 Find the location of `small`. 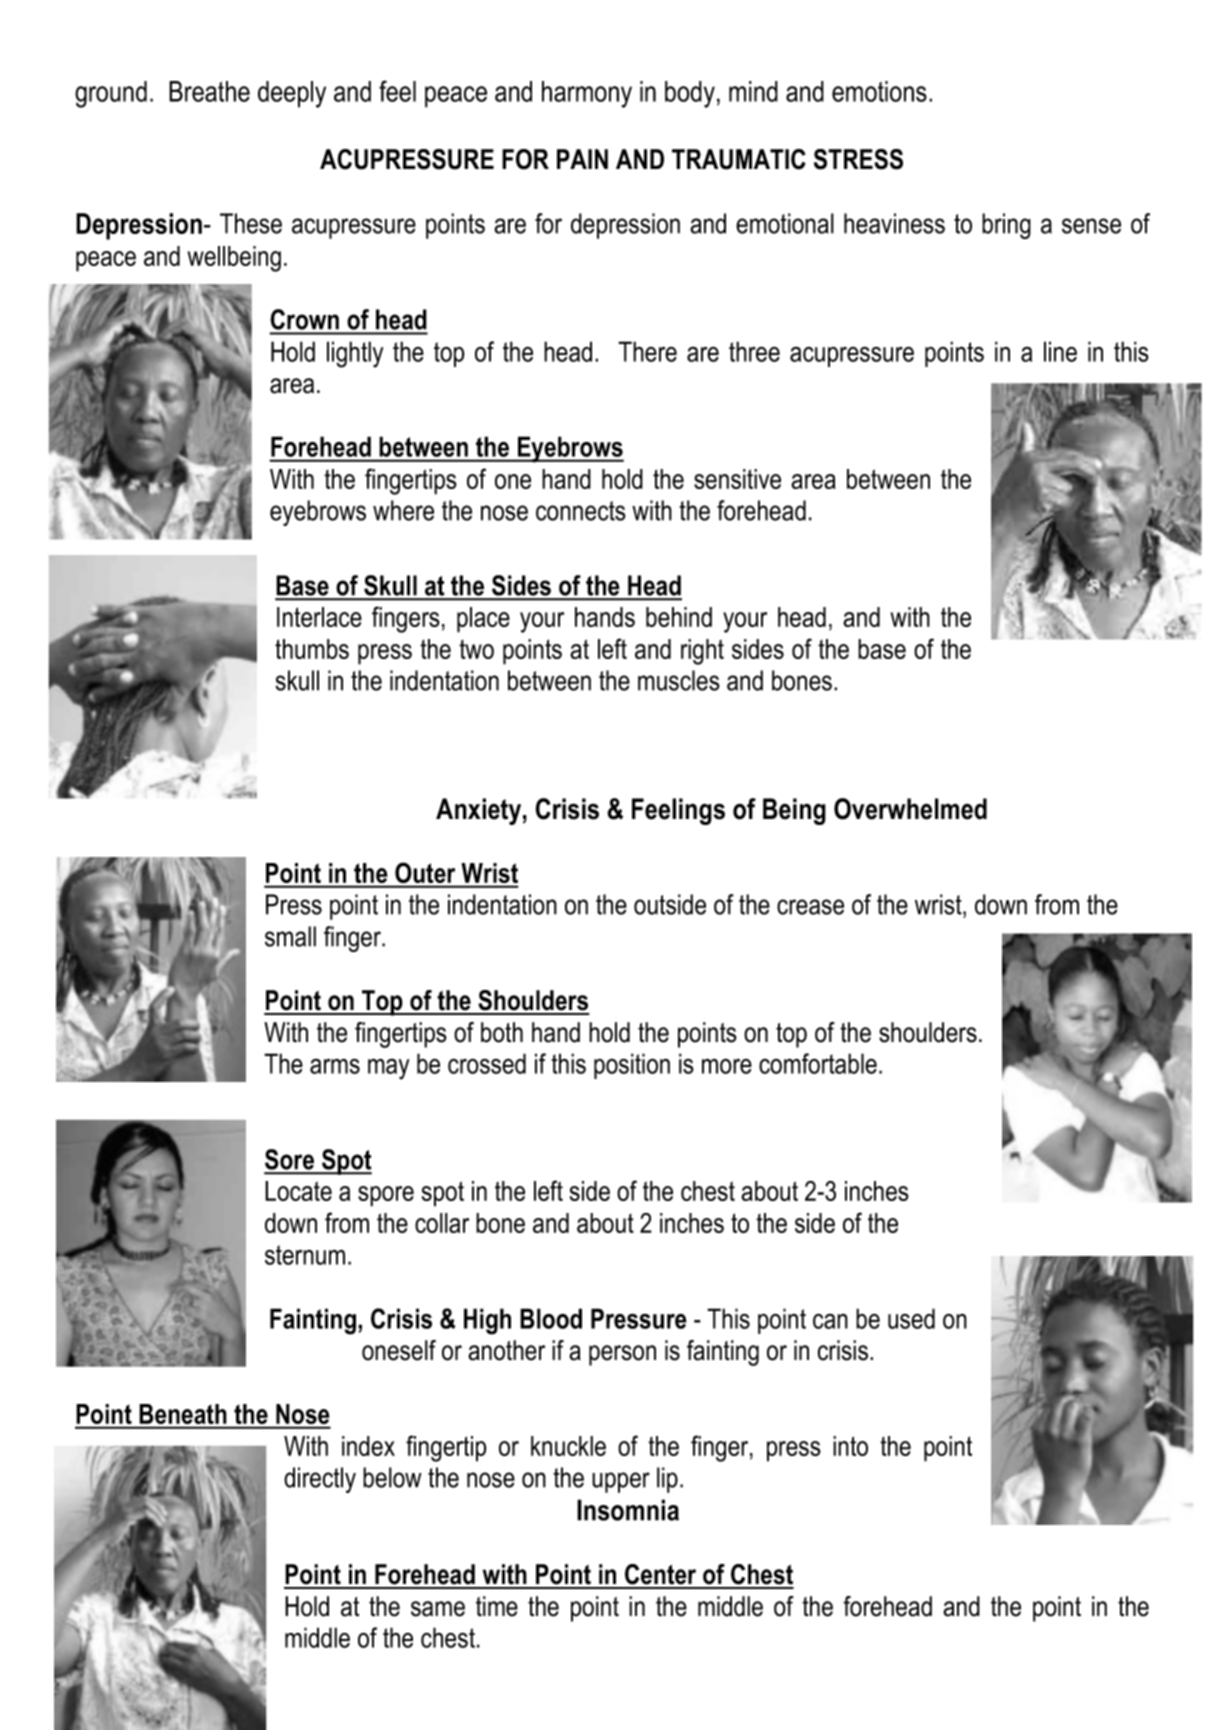

small is located at coordinates (290, 936).
